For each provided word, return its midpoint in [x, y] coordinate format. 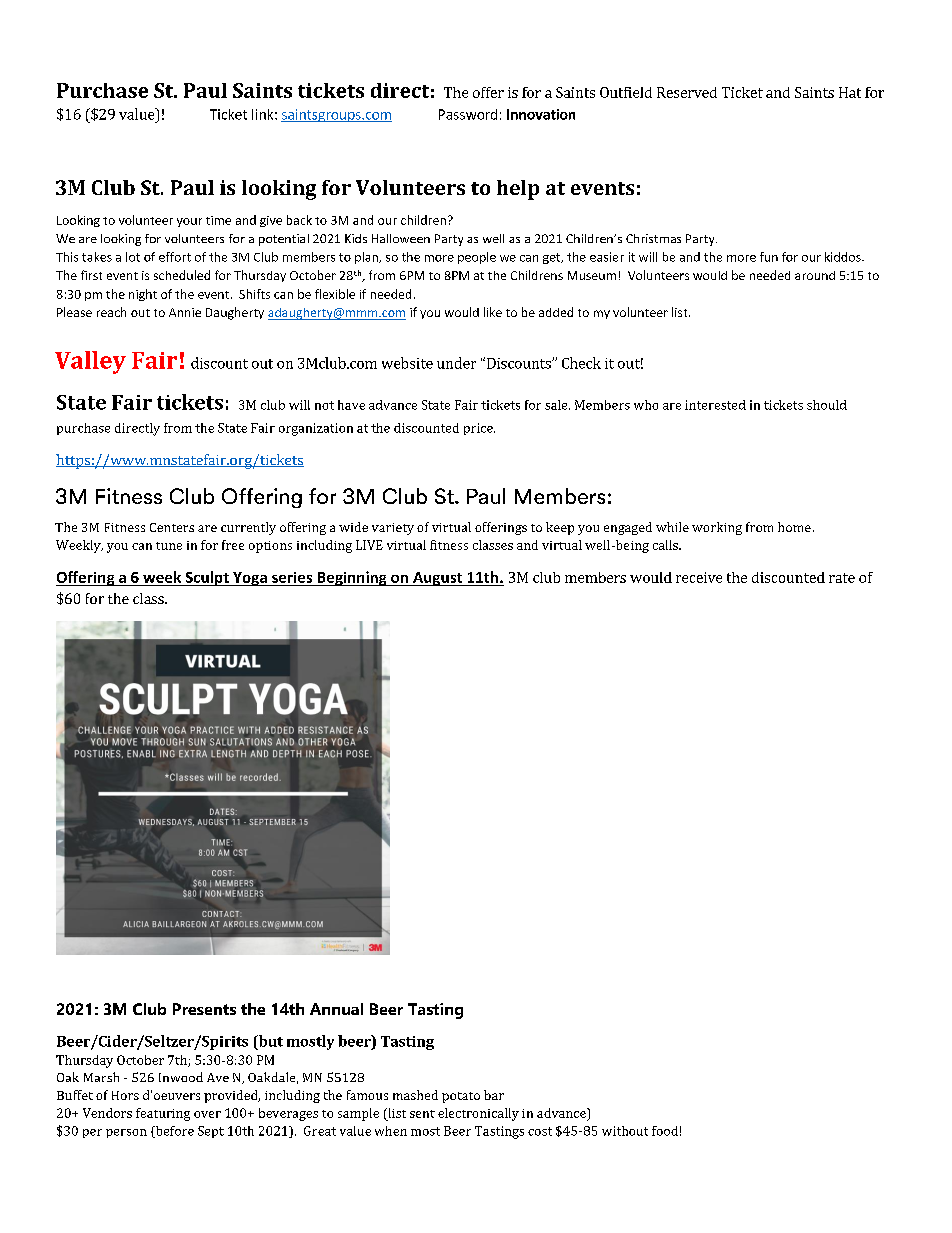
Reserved [687, 92]
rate [842, 578]
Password [468, 114]
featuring [163, 1114]
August [438, 579]
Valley [90, 362]
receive [699, 577]
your [189, 222]
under [456, 363]
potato [461, 1097]
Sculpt [207, 578]
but [269, 1042]
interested [715, 405]
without [625, 1131]
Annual [336, 1009]
